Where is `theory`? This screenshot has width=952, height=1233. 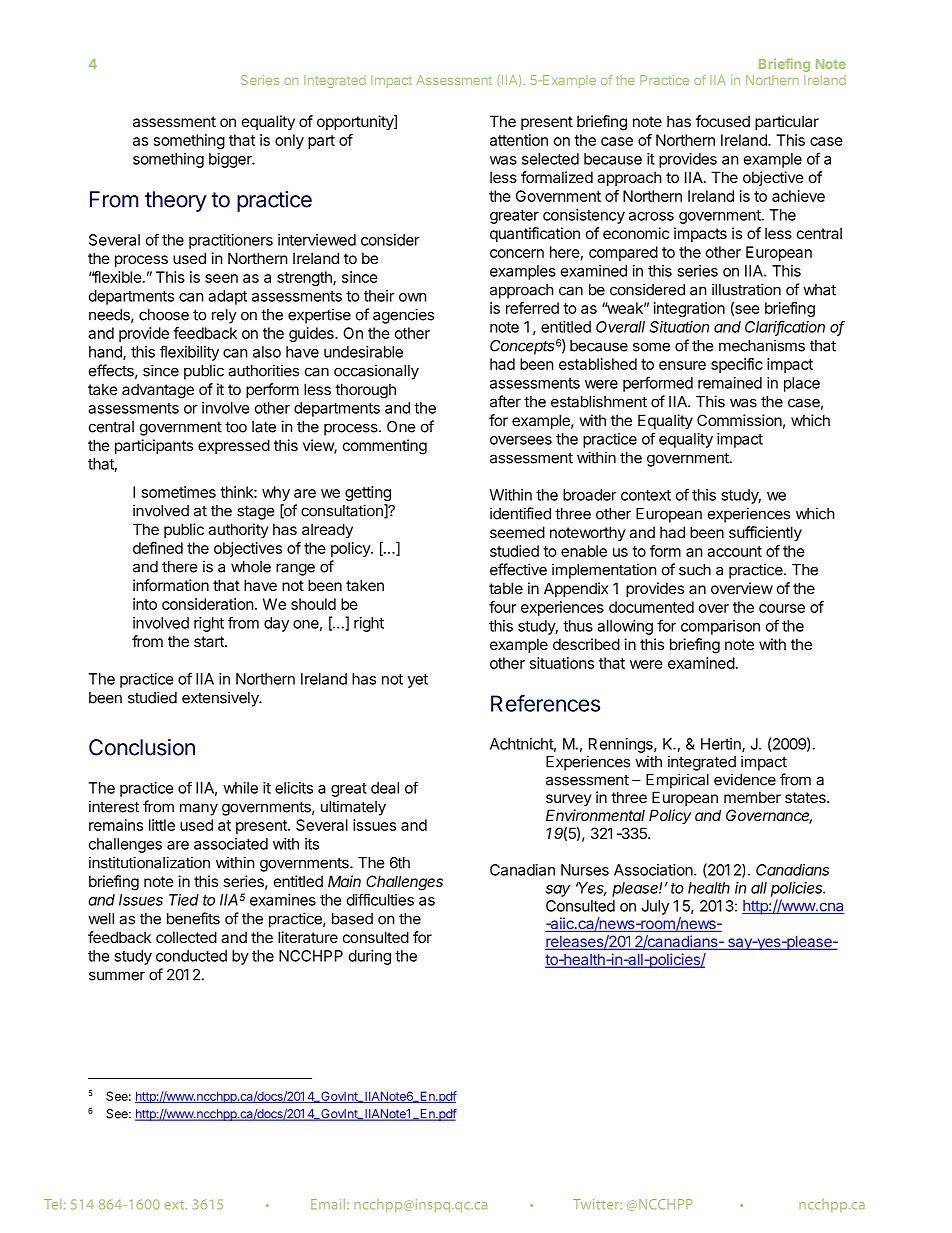 theory is located at coordinates (175, 201).
